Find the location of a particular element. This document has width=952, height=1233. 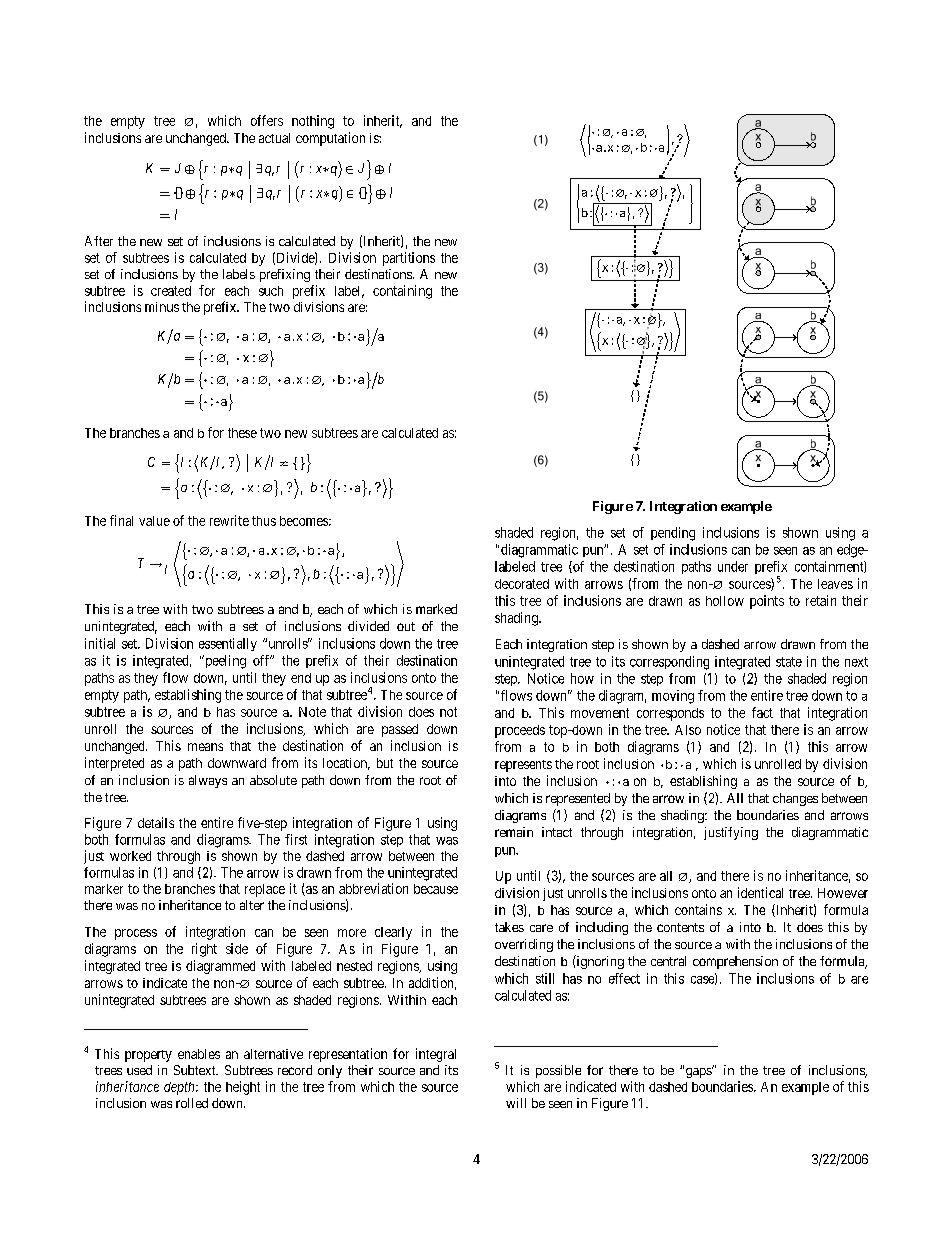

actual is located at coordinates (274, 138).
